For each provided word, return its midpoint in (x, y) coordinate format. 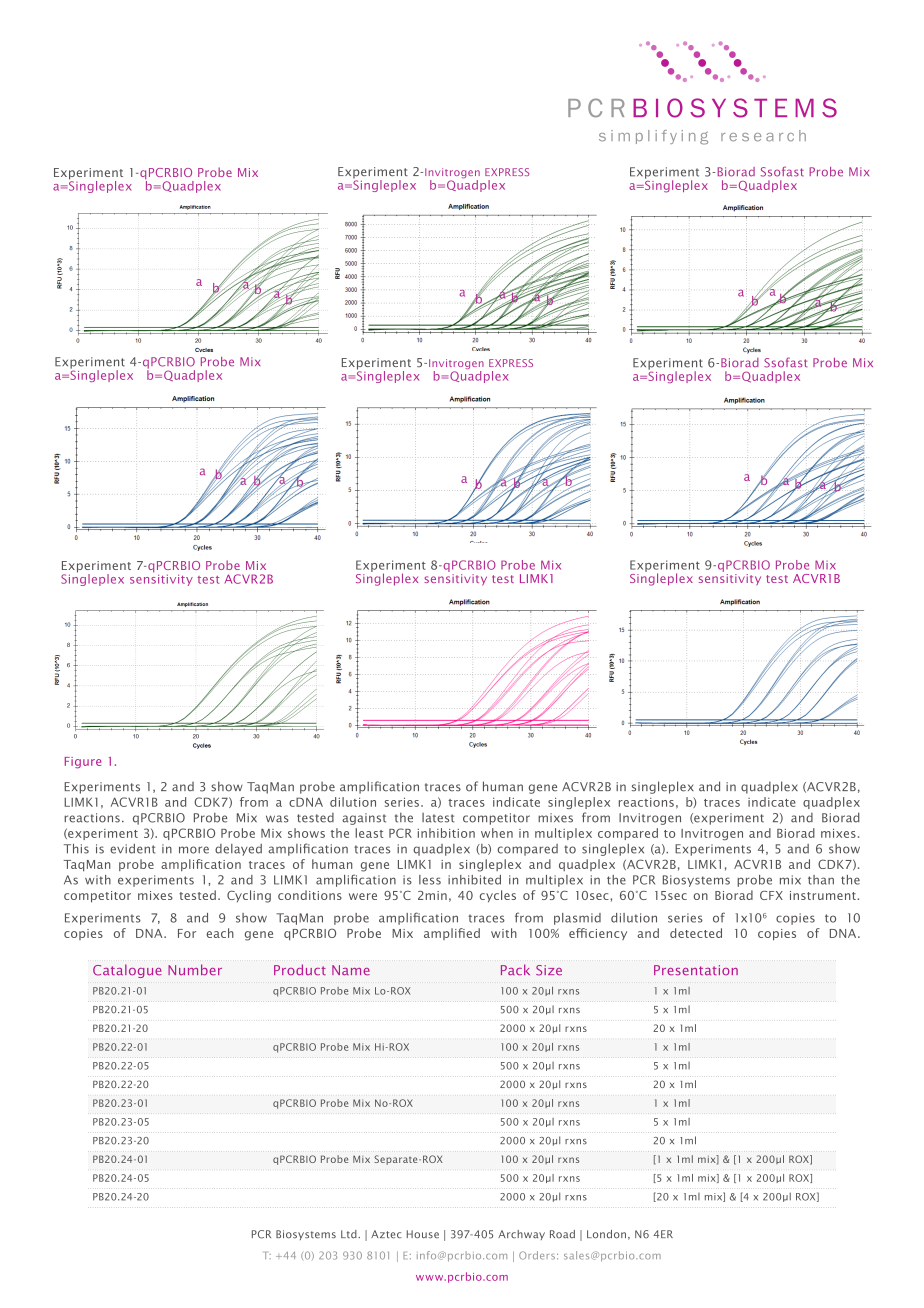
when (497, 833)
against (364, 819)
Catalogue (127, 971)
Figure (83, 762)
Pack (515, 970)
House (423, 1234)
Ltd (350, 1234)
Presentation (696, 970)
